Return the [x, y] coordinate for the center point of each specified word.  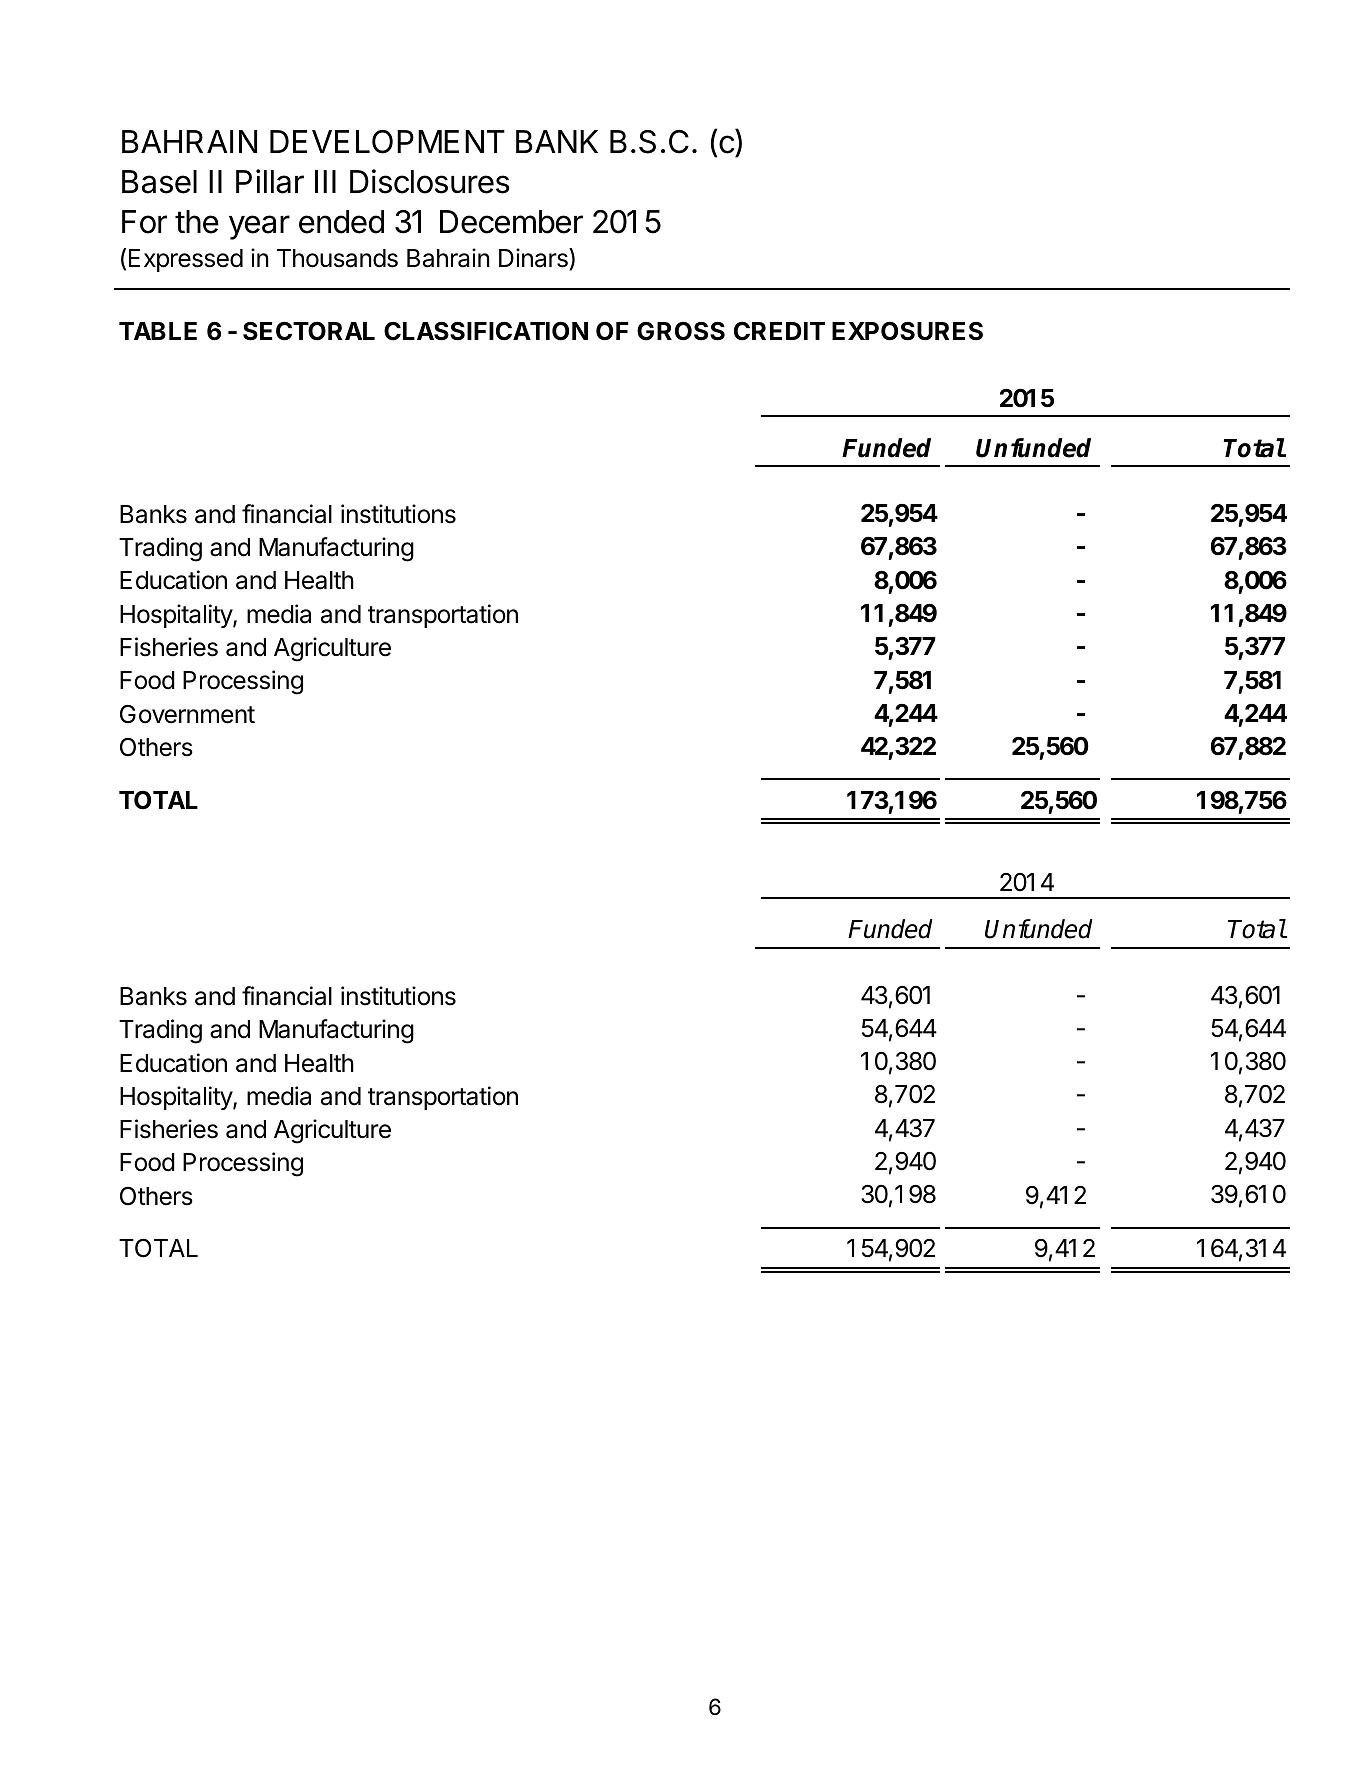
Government [187, 714]
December [511, 222]
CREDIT [779, 331]
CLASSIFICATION [486, 331]
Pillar [270, 181]
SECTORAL [309, 331]
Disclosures [429, 181]
